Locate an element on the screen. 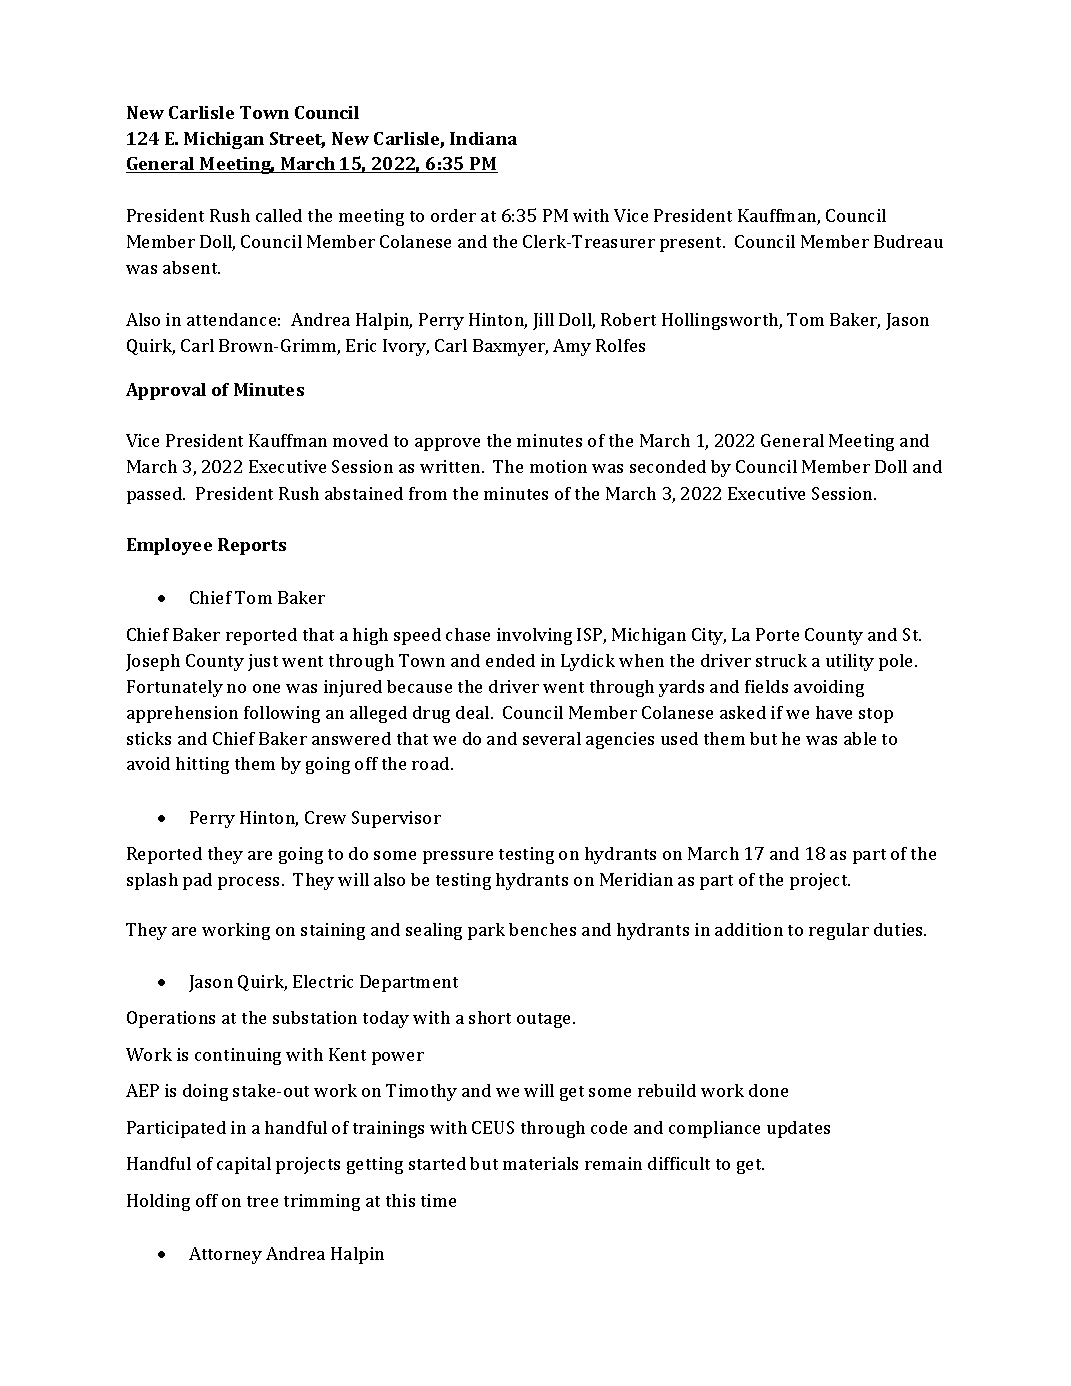 Image resolution: width=1071 pixels, height=1386 pixels. regular is located at coordinates (839, 931).
